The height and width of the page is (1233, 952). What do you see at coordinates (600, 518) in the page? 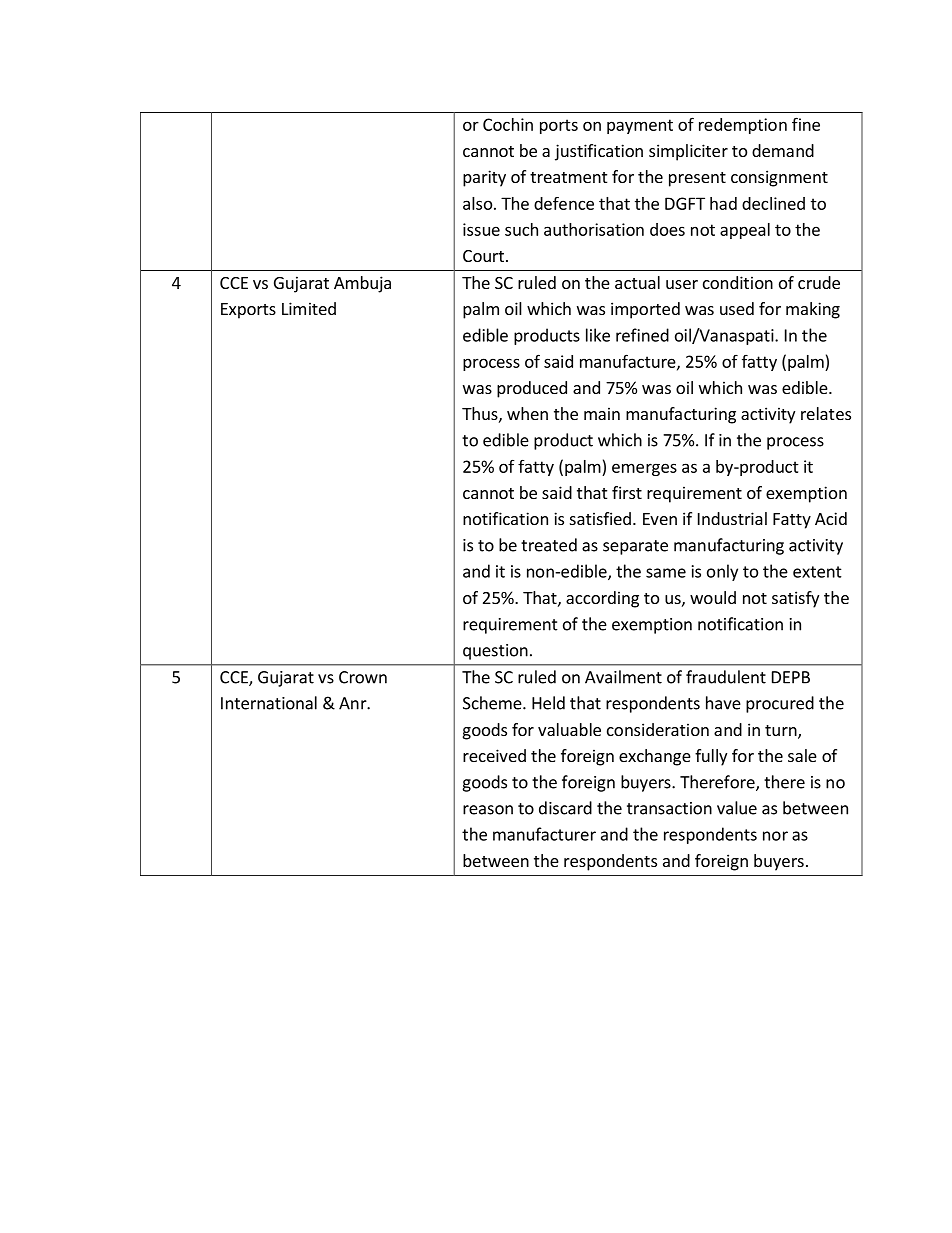
I see `satisfied` at bounding box center [600, 518].
